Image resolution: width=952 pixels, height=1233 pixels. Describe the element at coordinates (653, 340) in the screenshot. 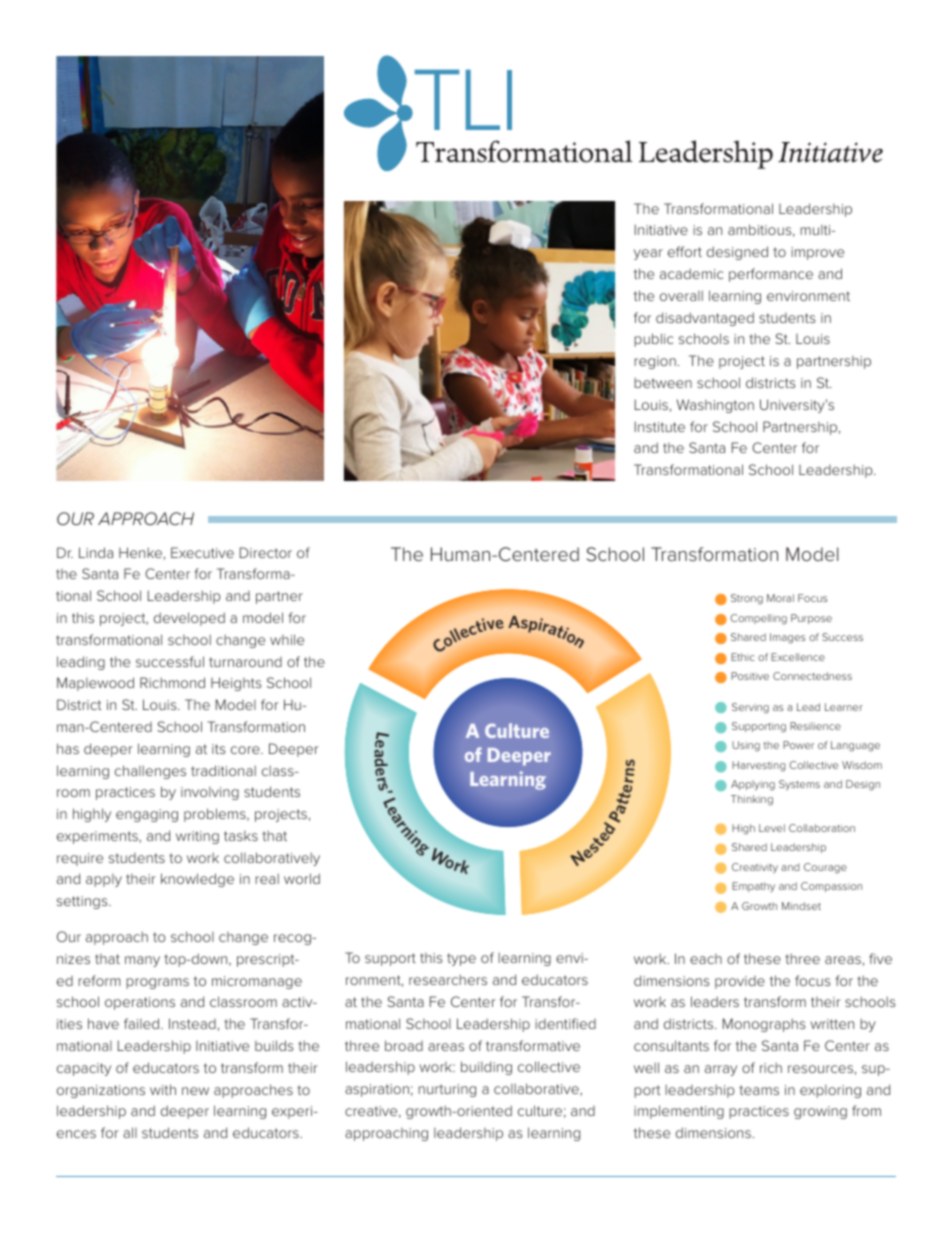

I see `public` at that location.
